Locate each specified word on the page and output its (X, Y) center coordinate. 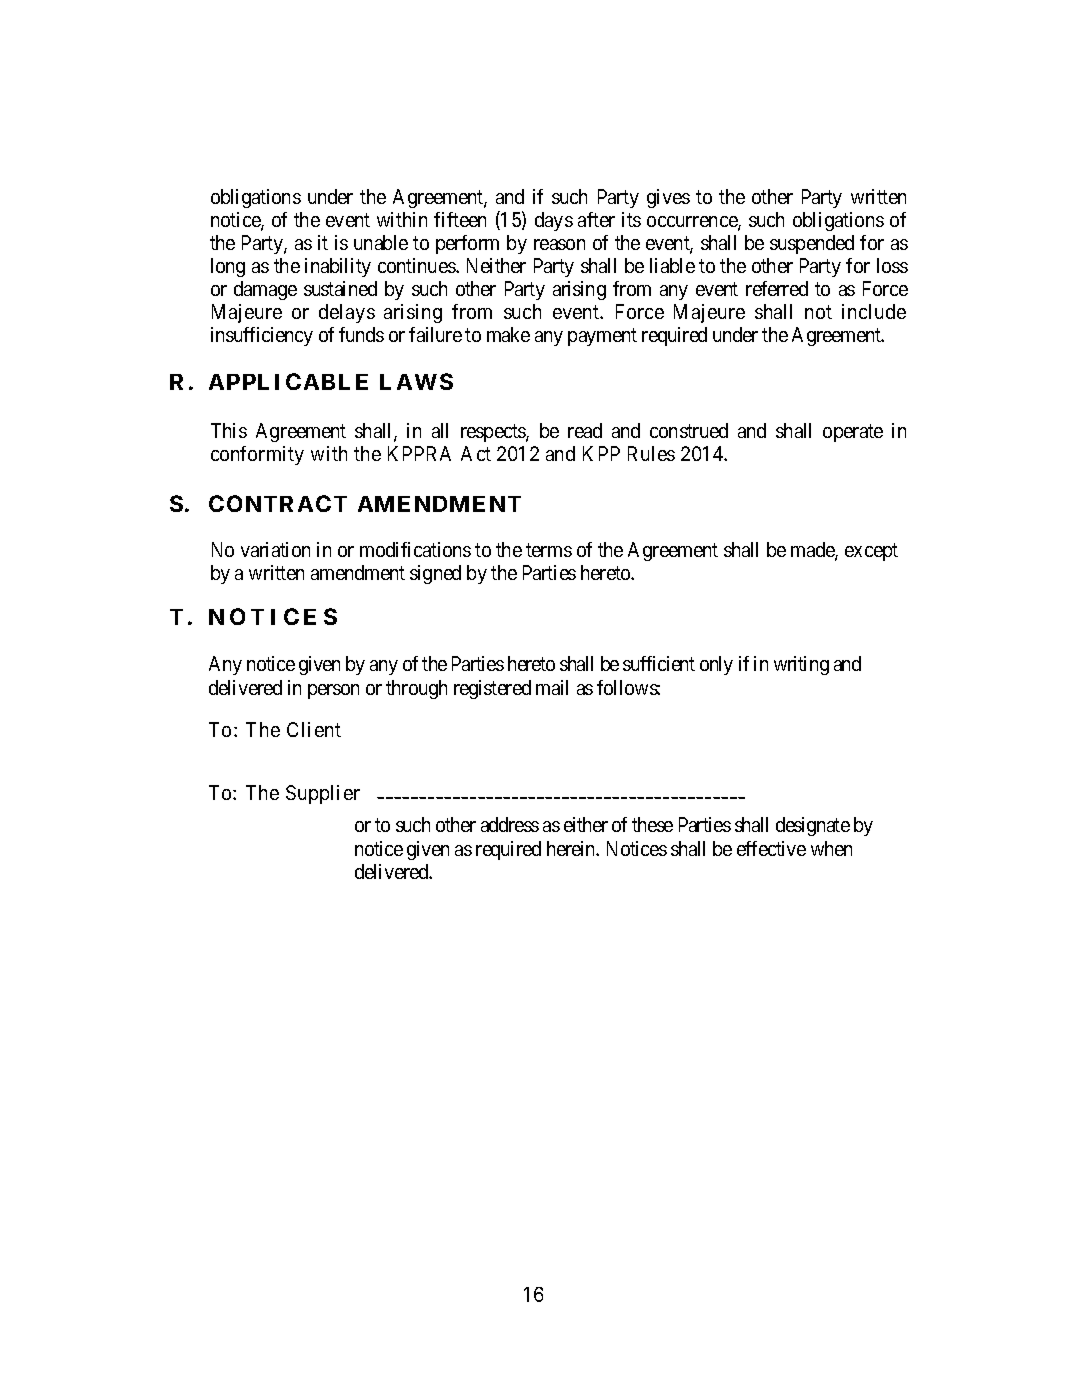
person (333, 691)
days (554, 221)
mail (552, 687)
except (871, 552)
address (510, 824)
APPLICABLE (288, 381)
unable (381, 242)
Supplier (323, 794)
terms (549, 550)
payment (602, 337)
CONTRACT (278, 503)
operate (853, 433)
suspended (812, 244)
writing (801, 665)
